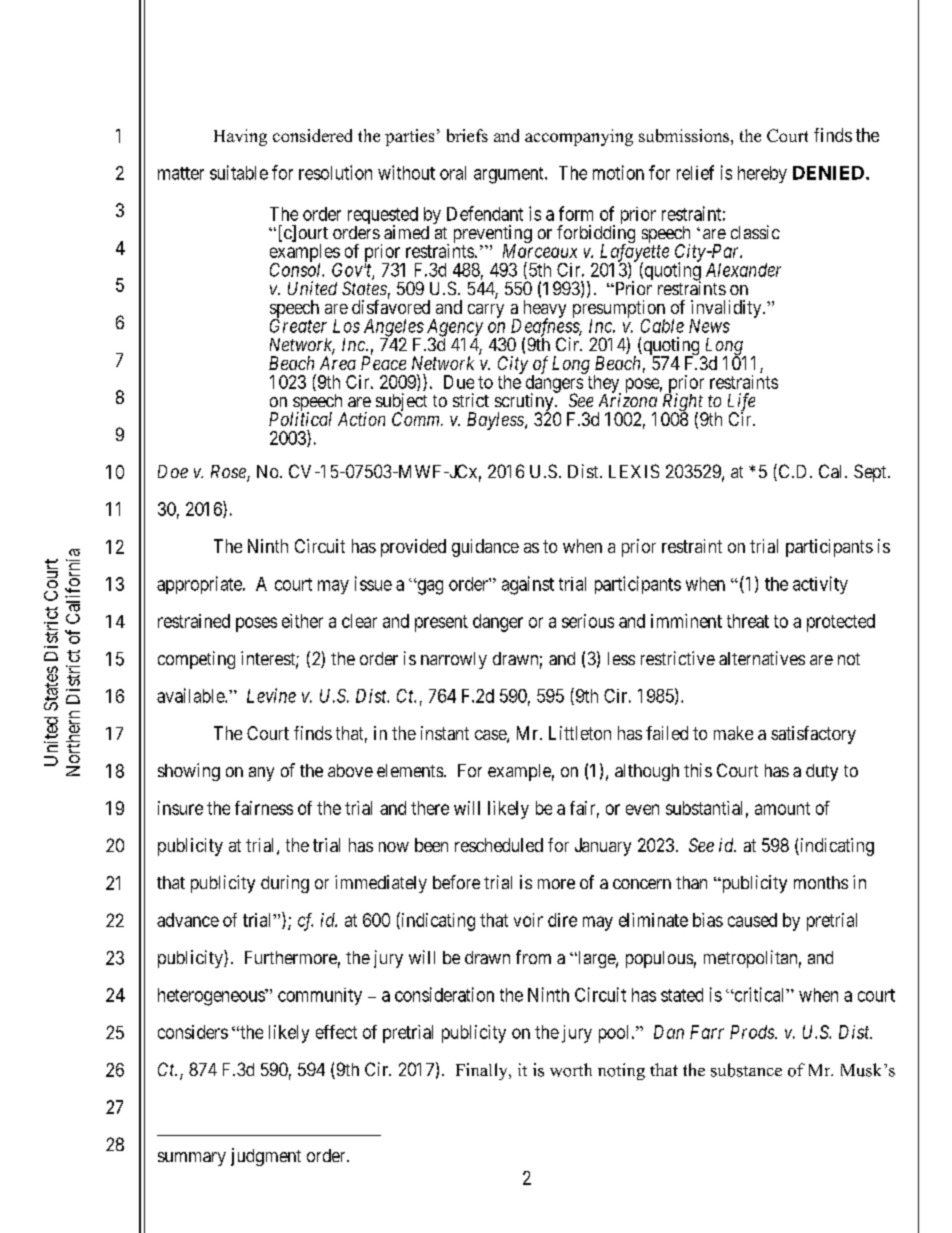  What do you see at coordinates (746, 1070) in the image?
I see `substance` at bounding box center [746, 1070].
